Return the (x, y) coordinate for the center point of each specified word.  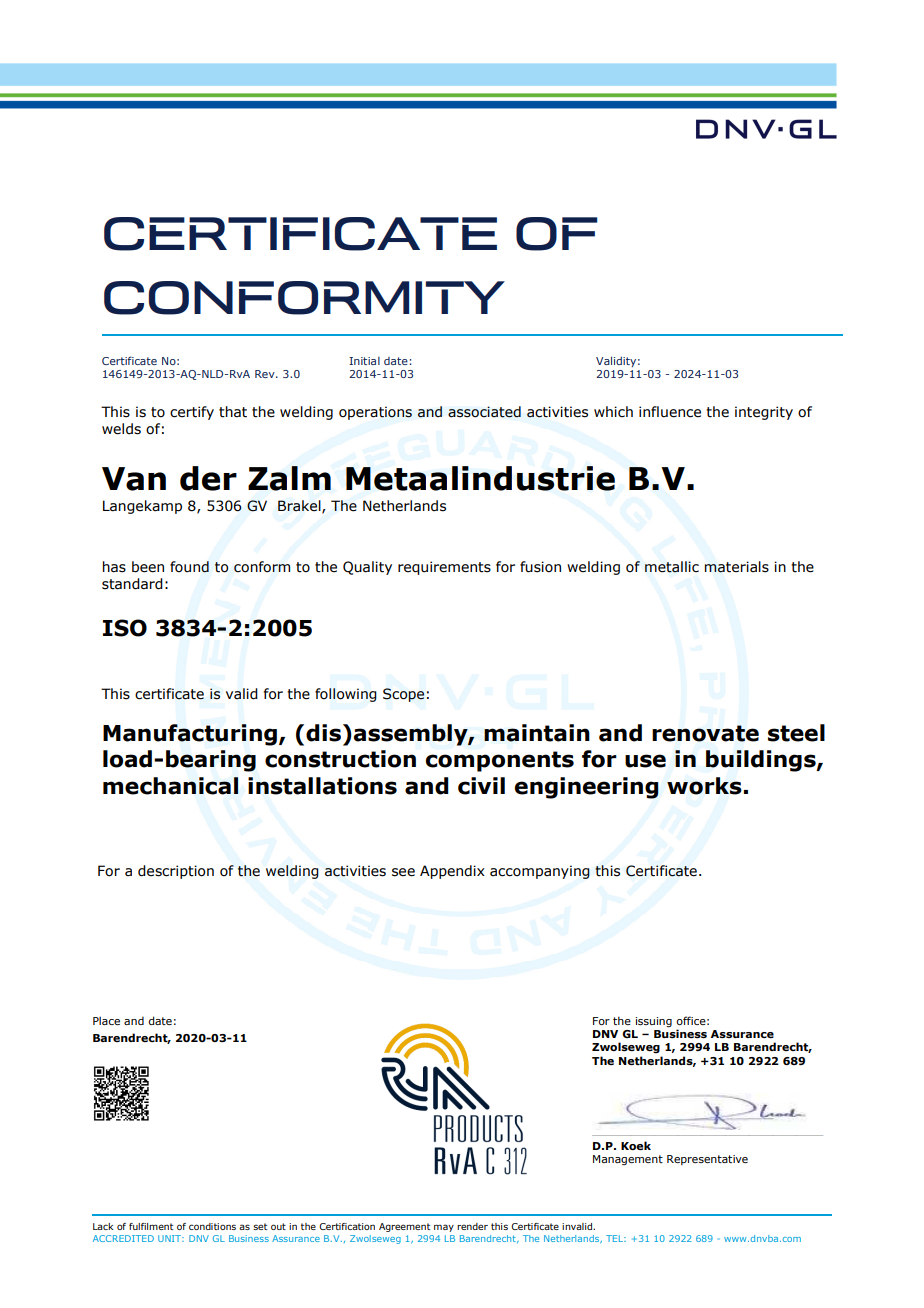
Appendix (452, 872)
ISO (125, 628)
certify (192, 413)
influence (670, 412)
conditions (212, 1226)
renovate (705, 733)
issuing (654, 1022)
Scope (403, 695)
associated (484, 412)
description (176, 872)
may (444, 1228)
